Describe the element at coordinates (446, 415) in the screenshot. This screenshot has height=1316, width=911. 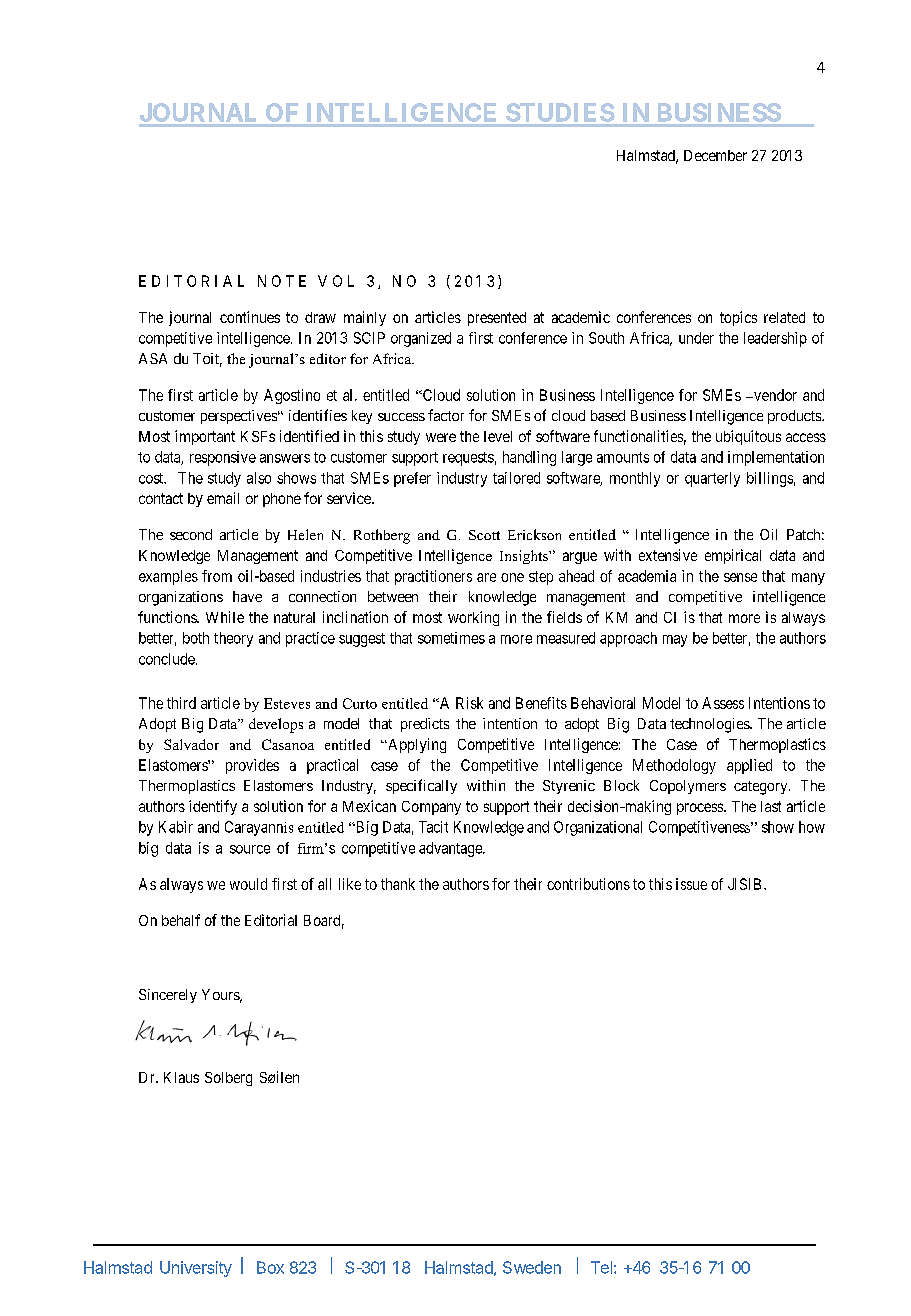
I see `factor` at that location.
